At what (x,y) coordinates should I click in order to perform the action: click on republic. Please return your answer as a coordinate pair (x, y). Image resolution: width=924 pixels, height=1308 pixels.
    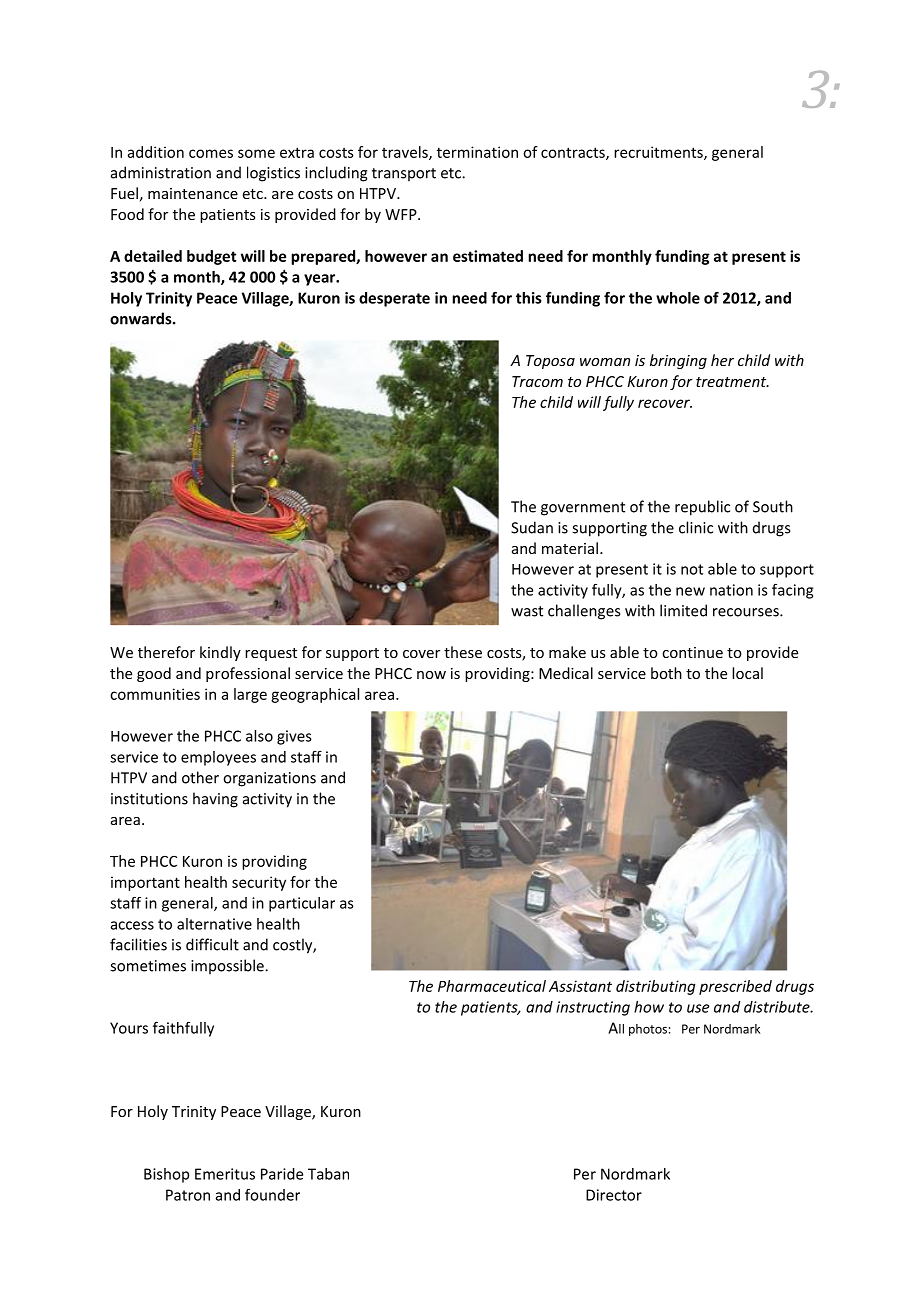
    Looking at the image, I should click on (702, 508).
